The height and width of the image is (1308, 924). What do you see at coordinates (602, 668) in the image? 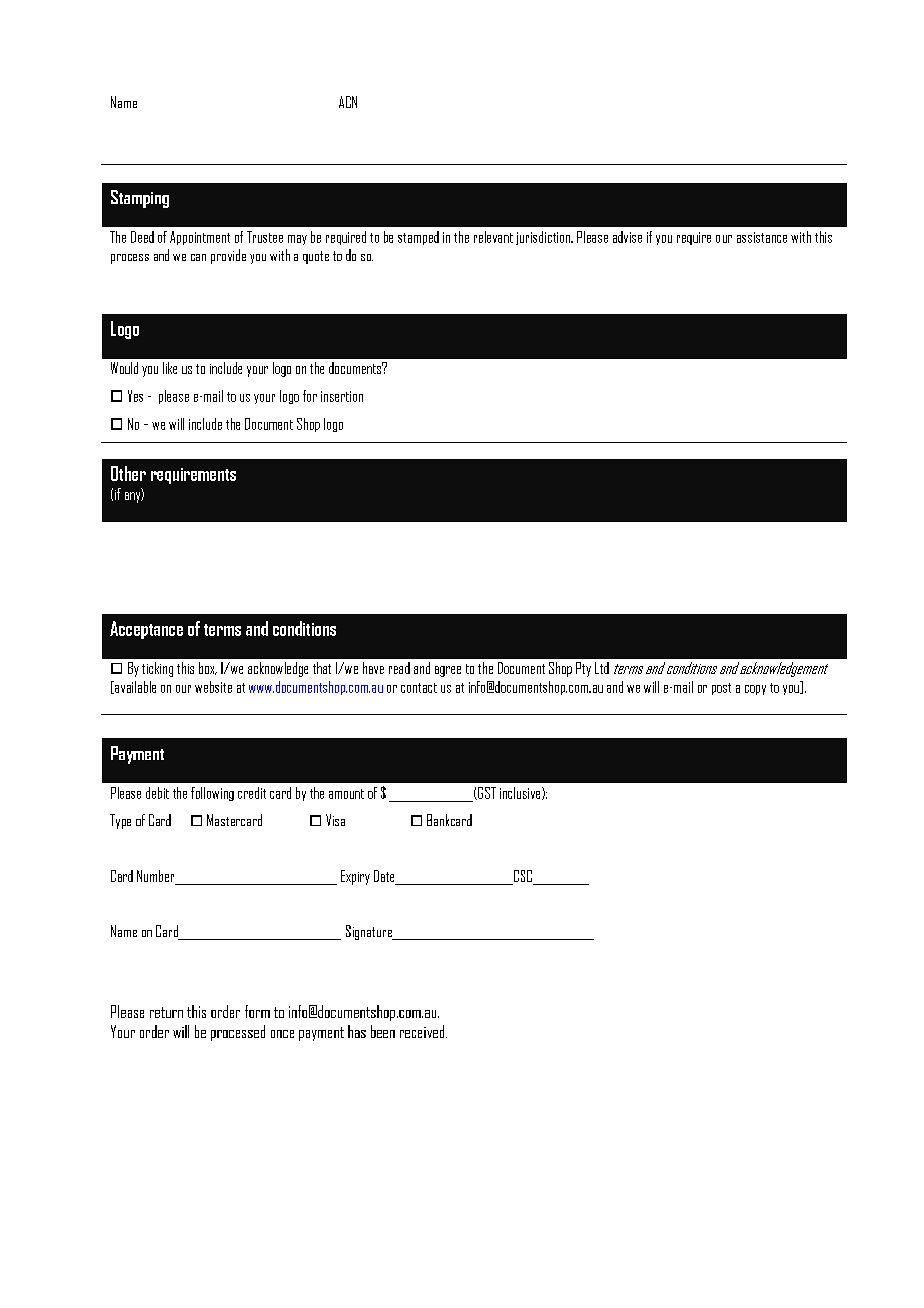
I see `Ltd` at bounding box center [602, 668].
